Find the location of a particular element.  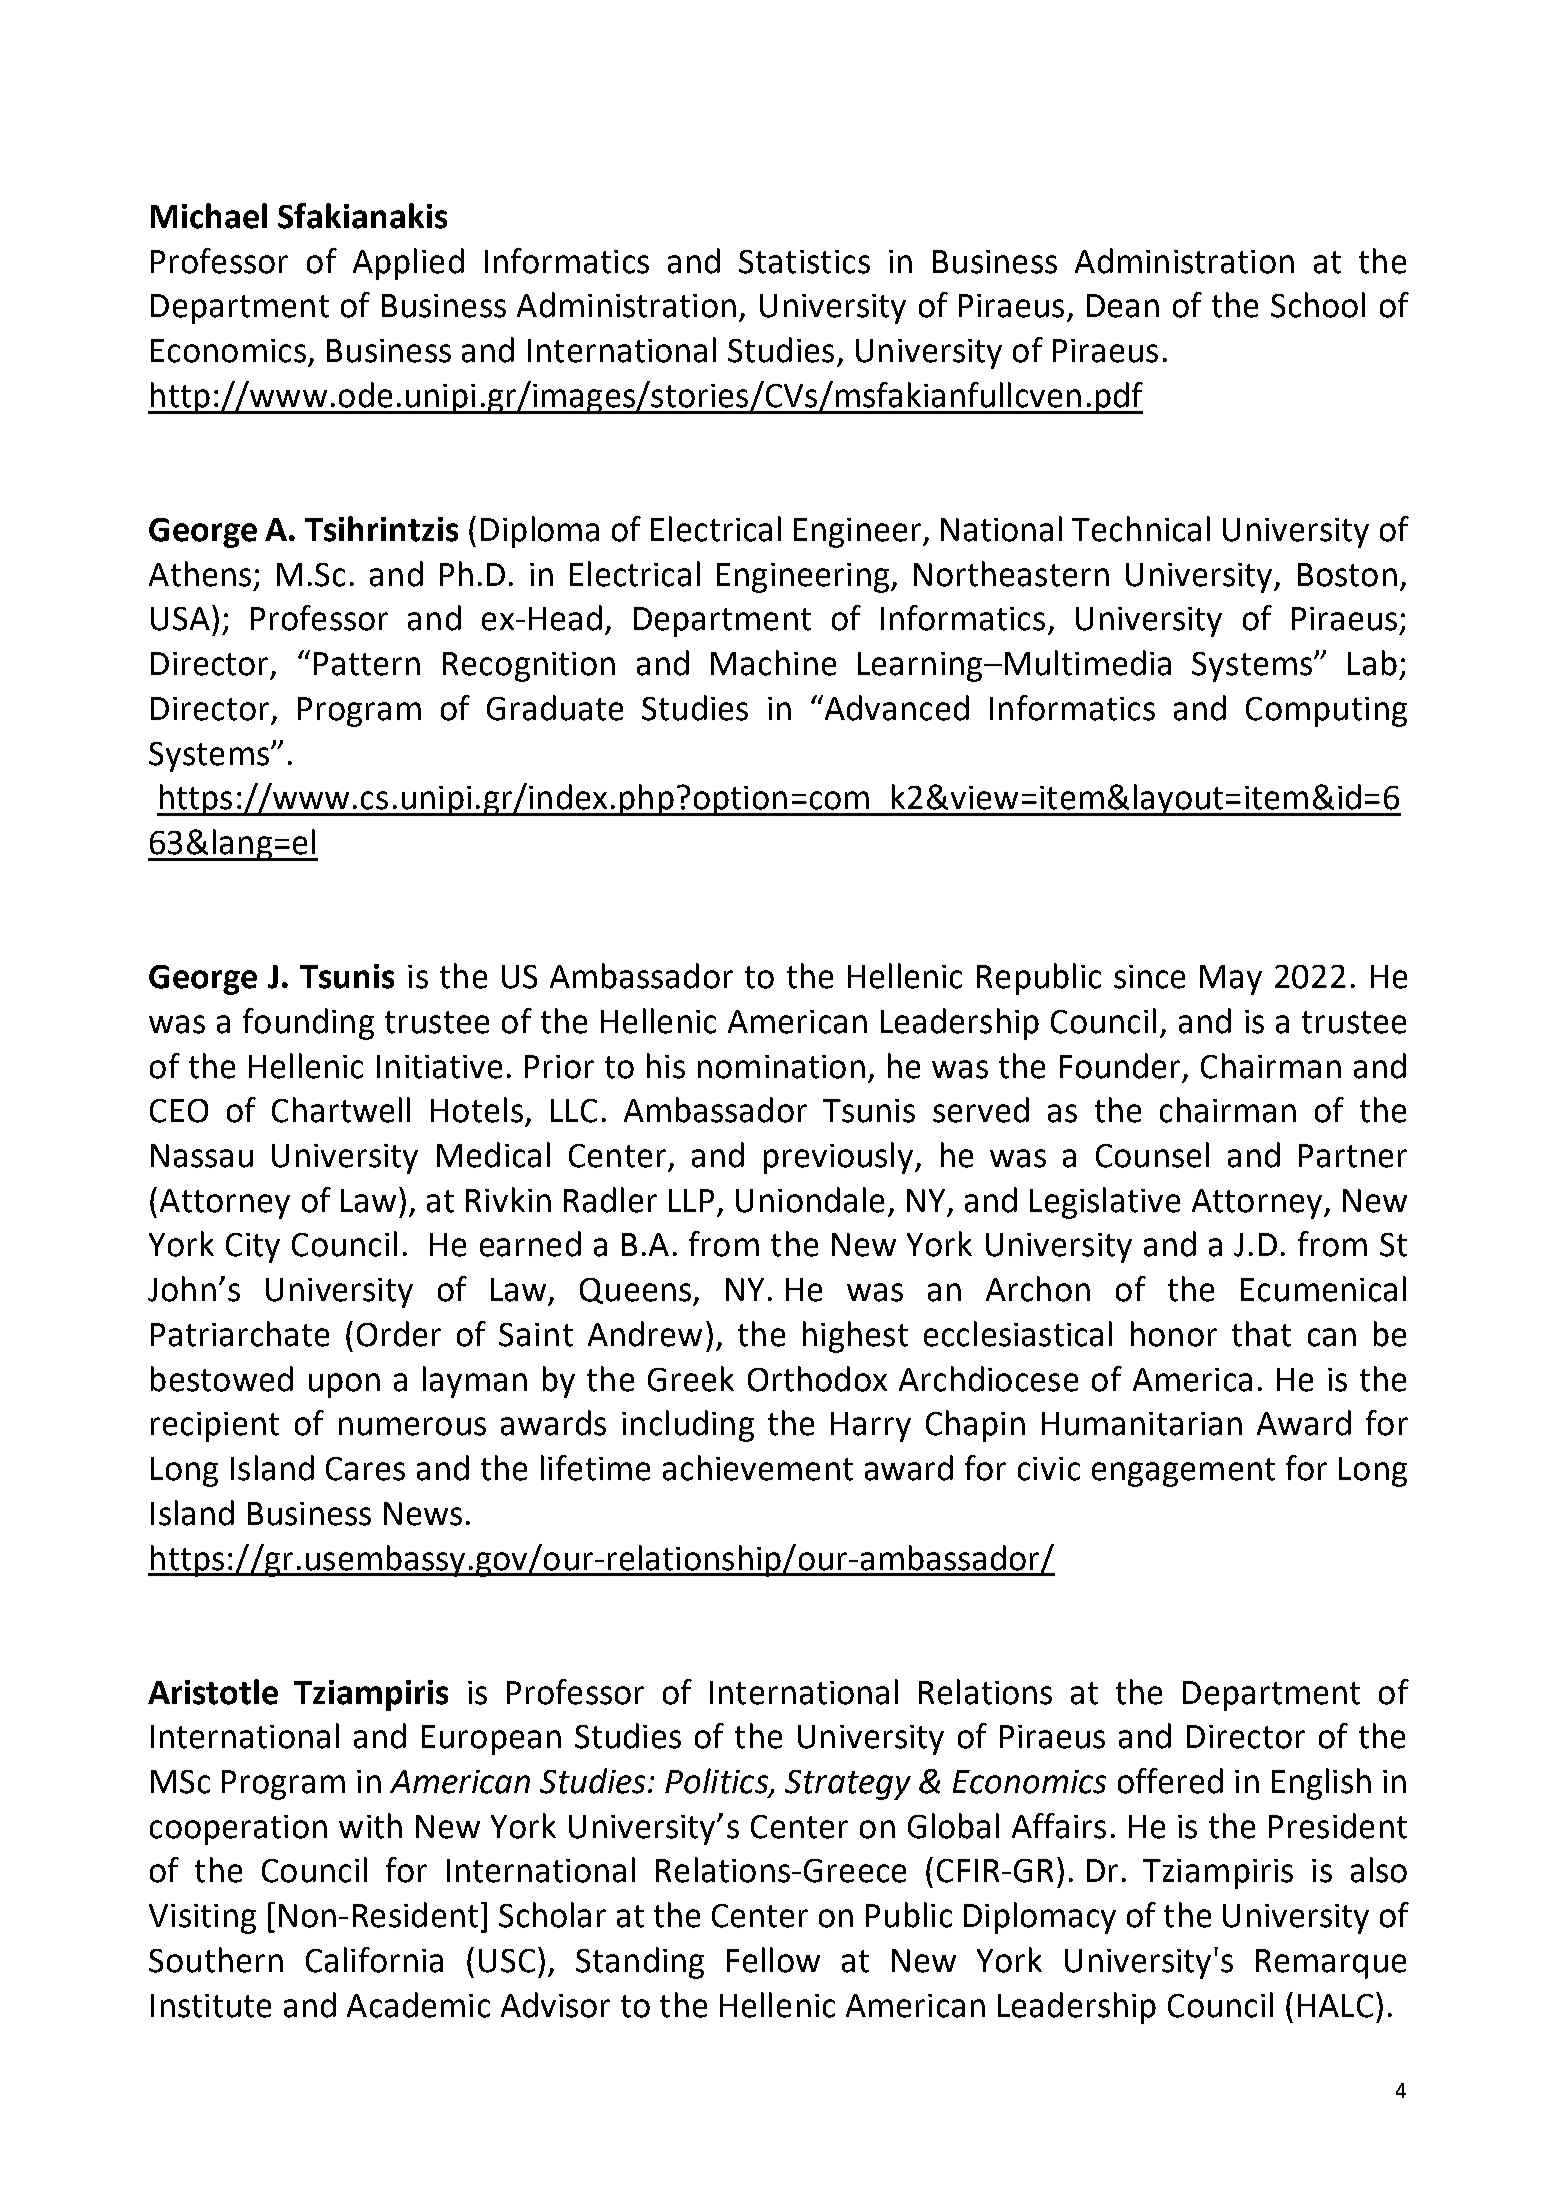

Applied is located at coordinates (408, 264).
